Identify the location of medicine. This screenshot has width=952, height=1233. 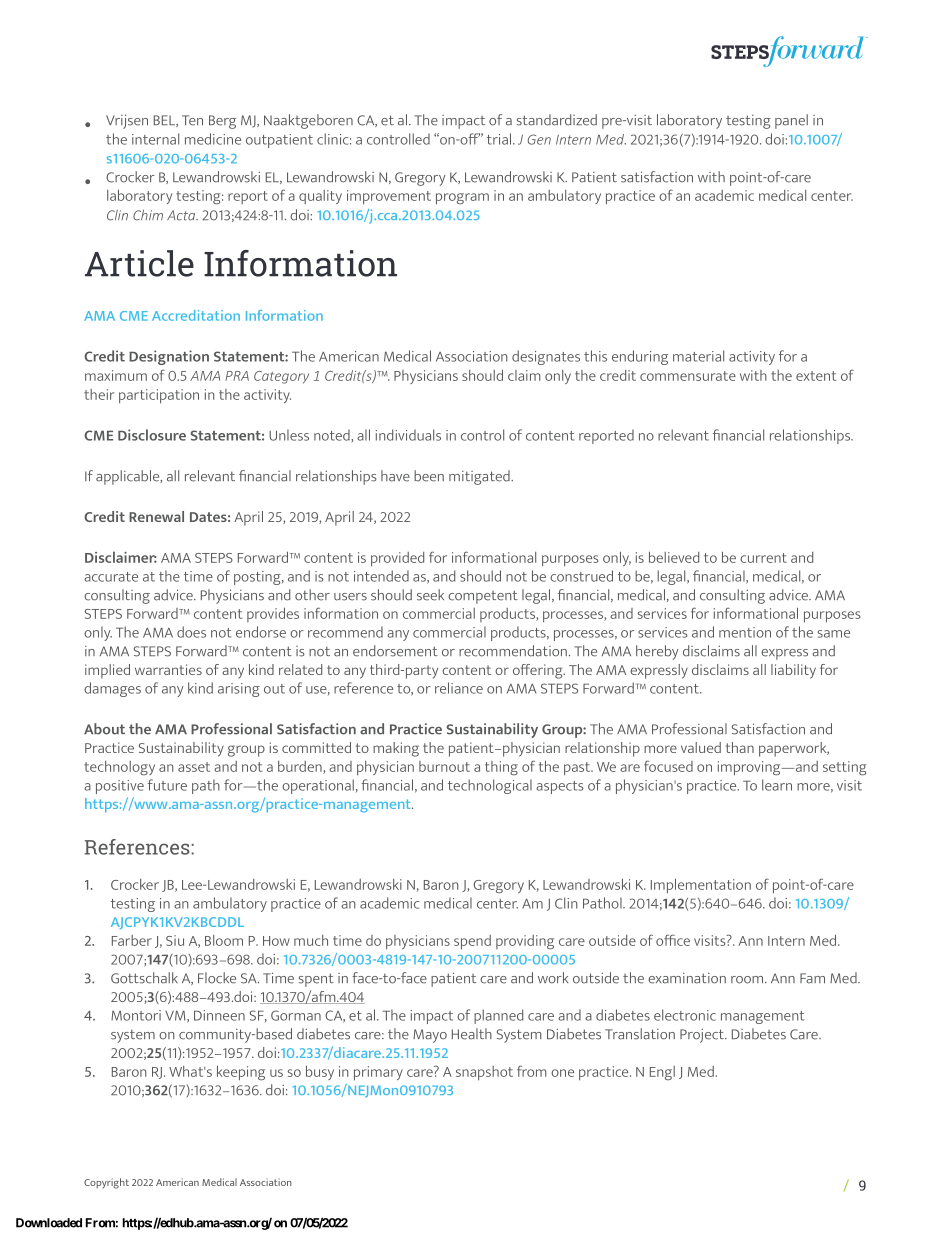
(213, 139).
